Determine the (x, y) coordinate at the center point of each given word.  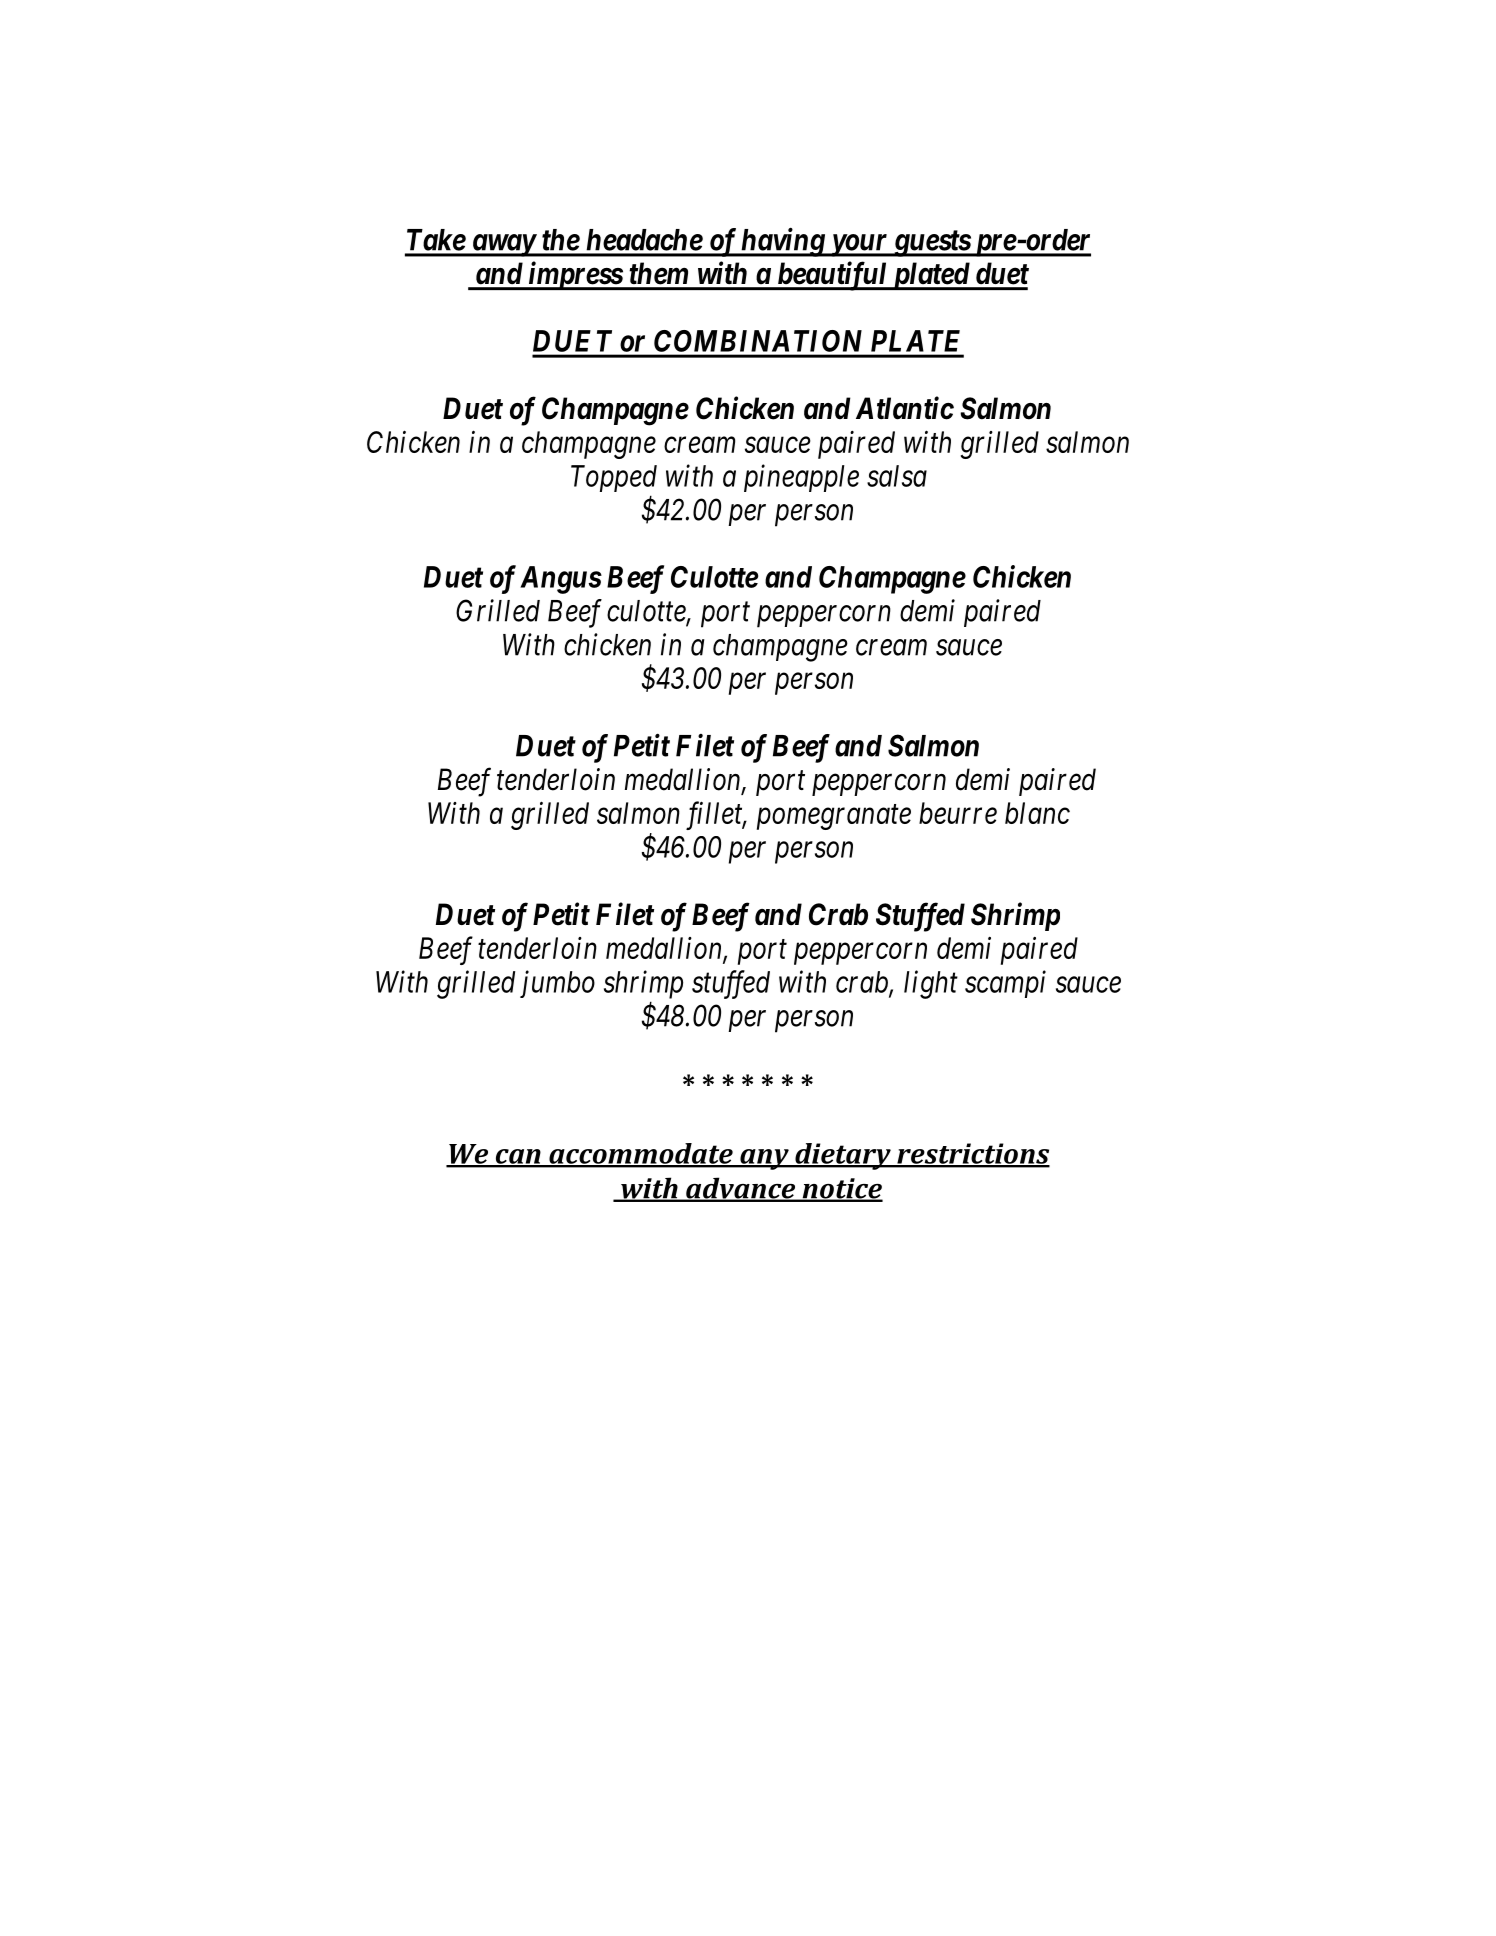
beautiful (832, 276)
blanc (1037, 813)
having (782, 242)
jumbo (557, 984)
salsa (897, 476)
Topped (614, 478)
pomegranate (834, 817)
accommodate (641, 1154)
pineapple (801, 478)
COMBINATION (758, 341)
